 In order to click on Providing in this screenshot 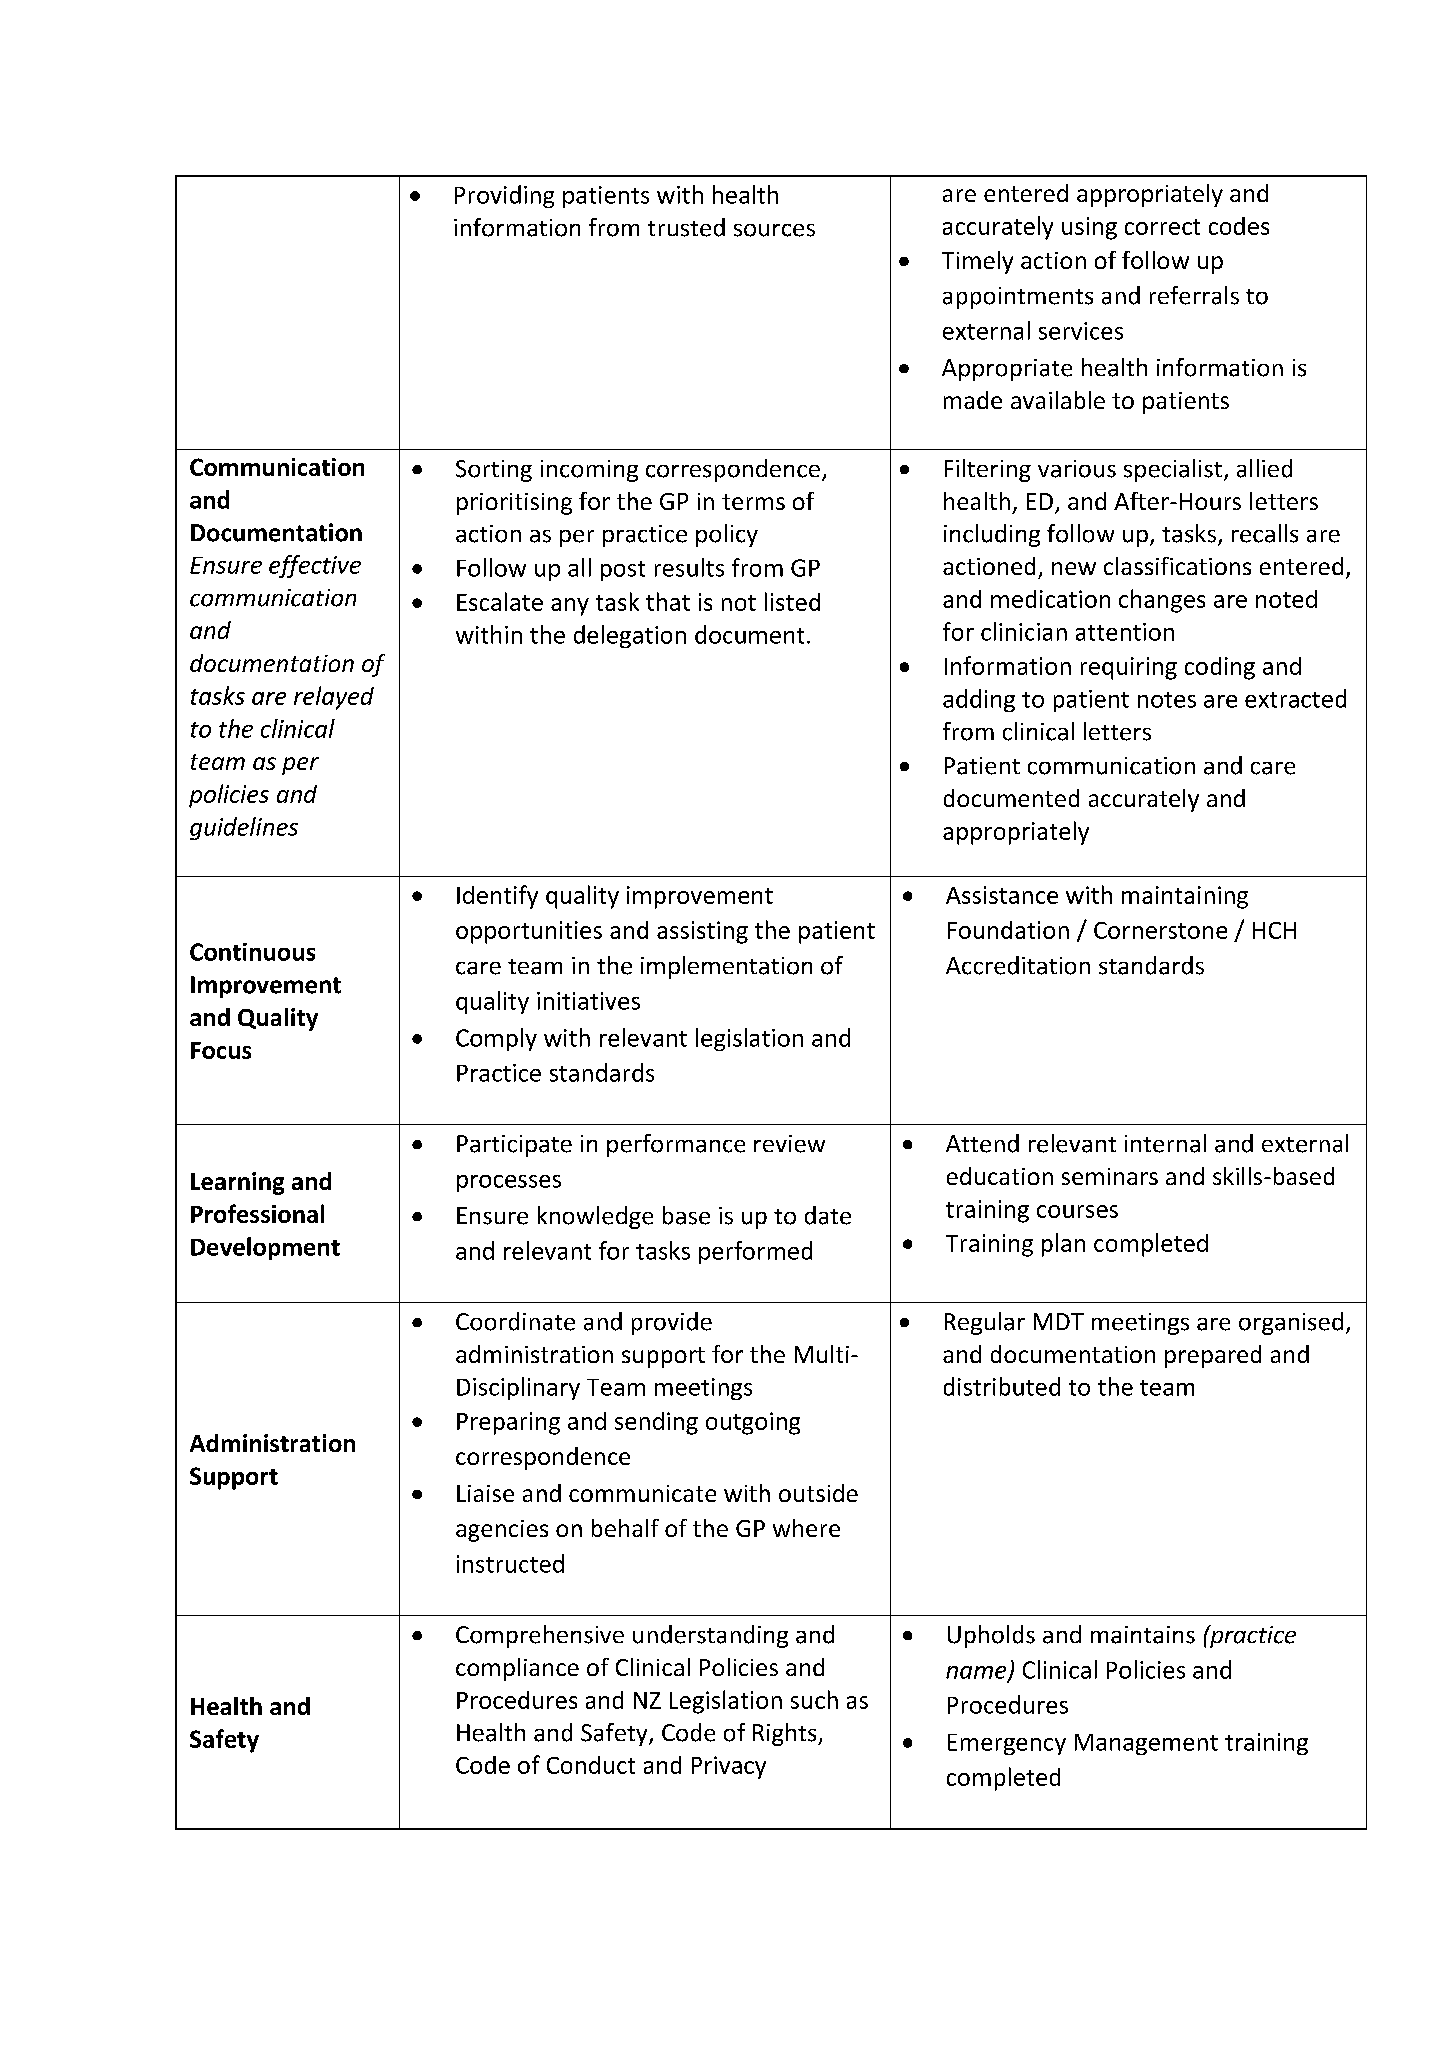, I will do `click(504, 196)`.
